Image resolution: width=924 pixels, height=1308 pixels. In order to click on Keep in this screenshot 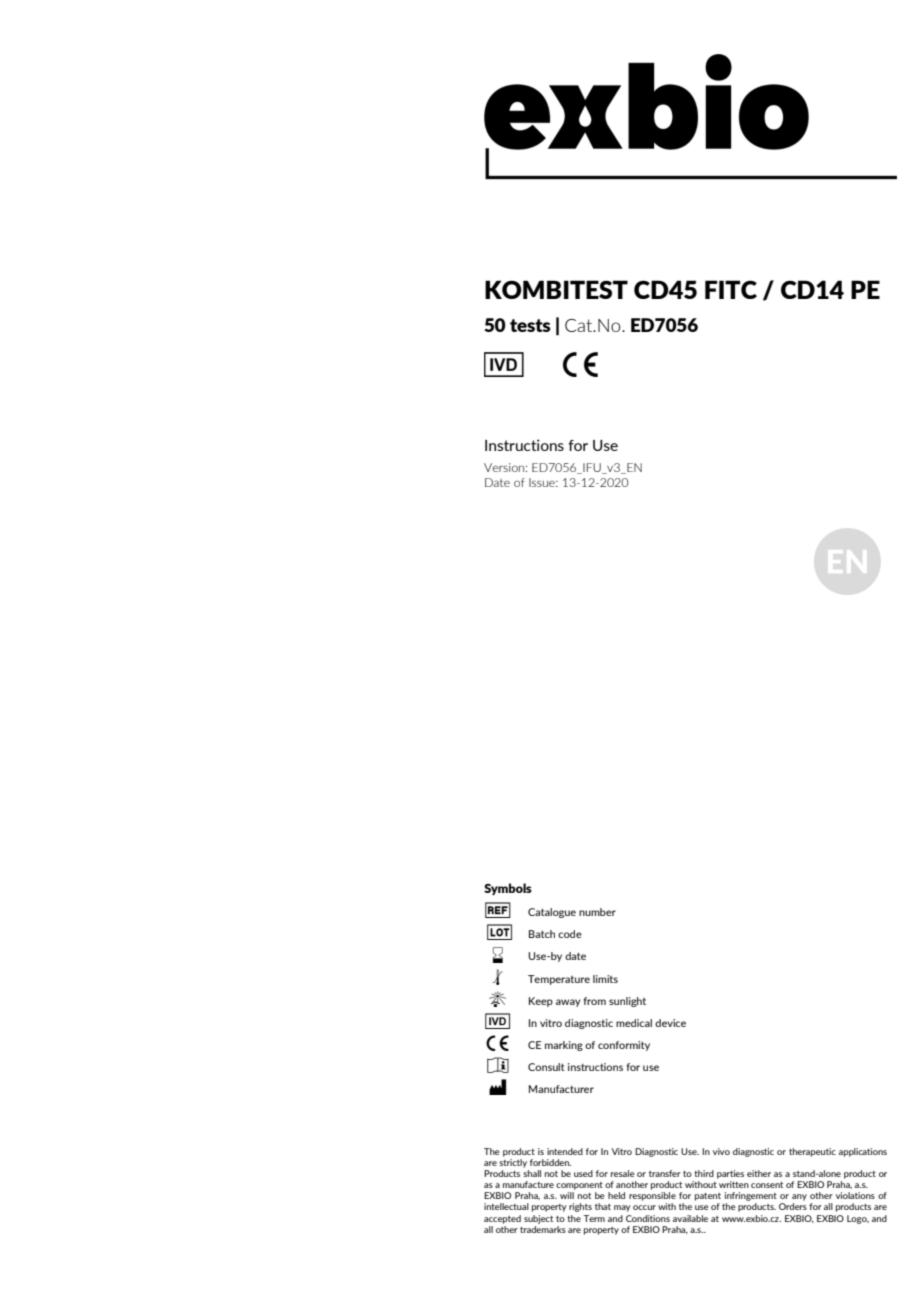, I will do `click(541, 1002)`.
